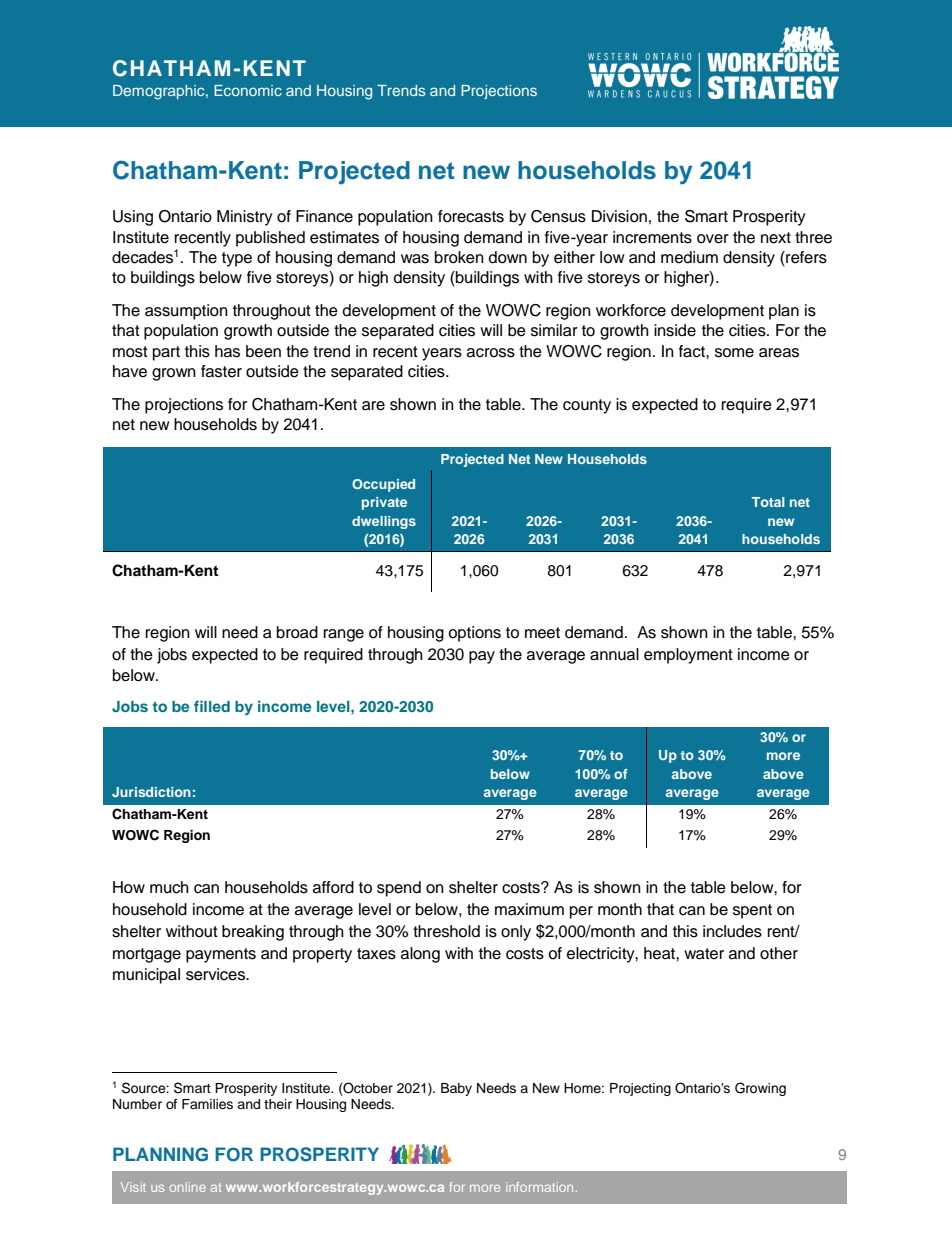 This screenshot has width=952, height=1233. What do you see at coordinates (169, 887) in the screenshot?
I see `much` at bounding box center [169, 887].
